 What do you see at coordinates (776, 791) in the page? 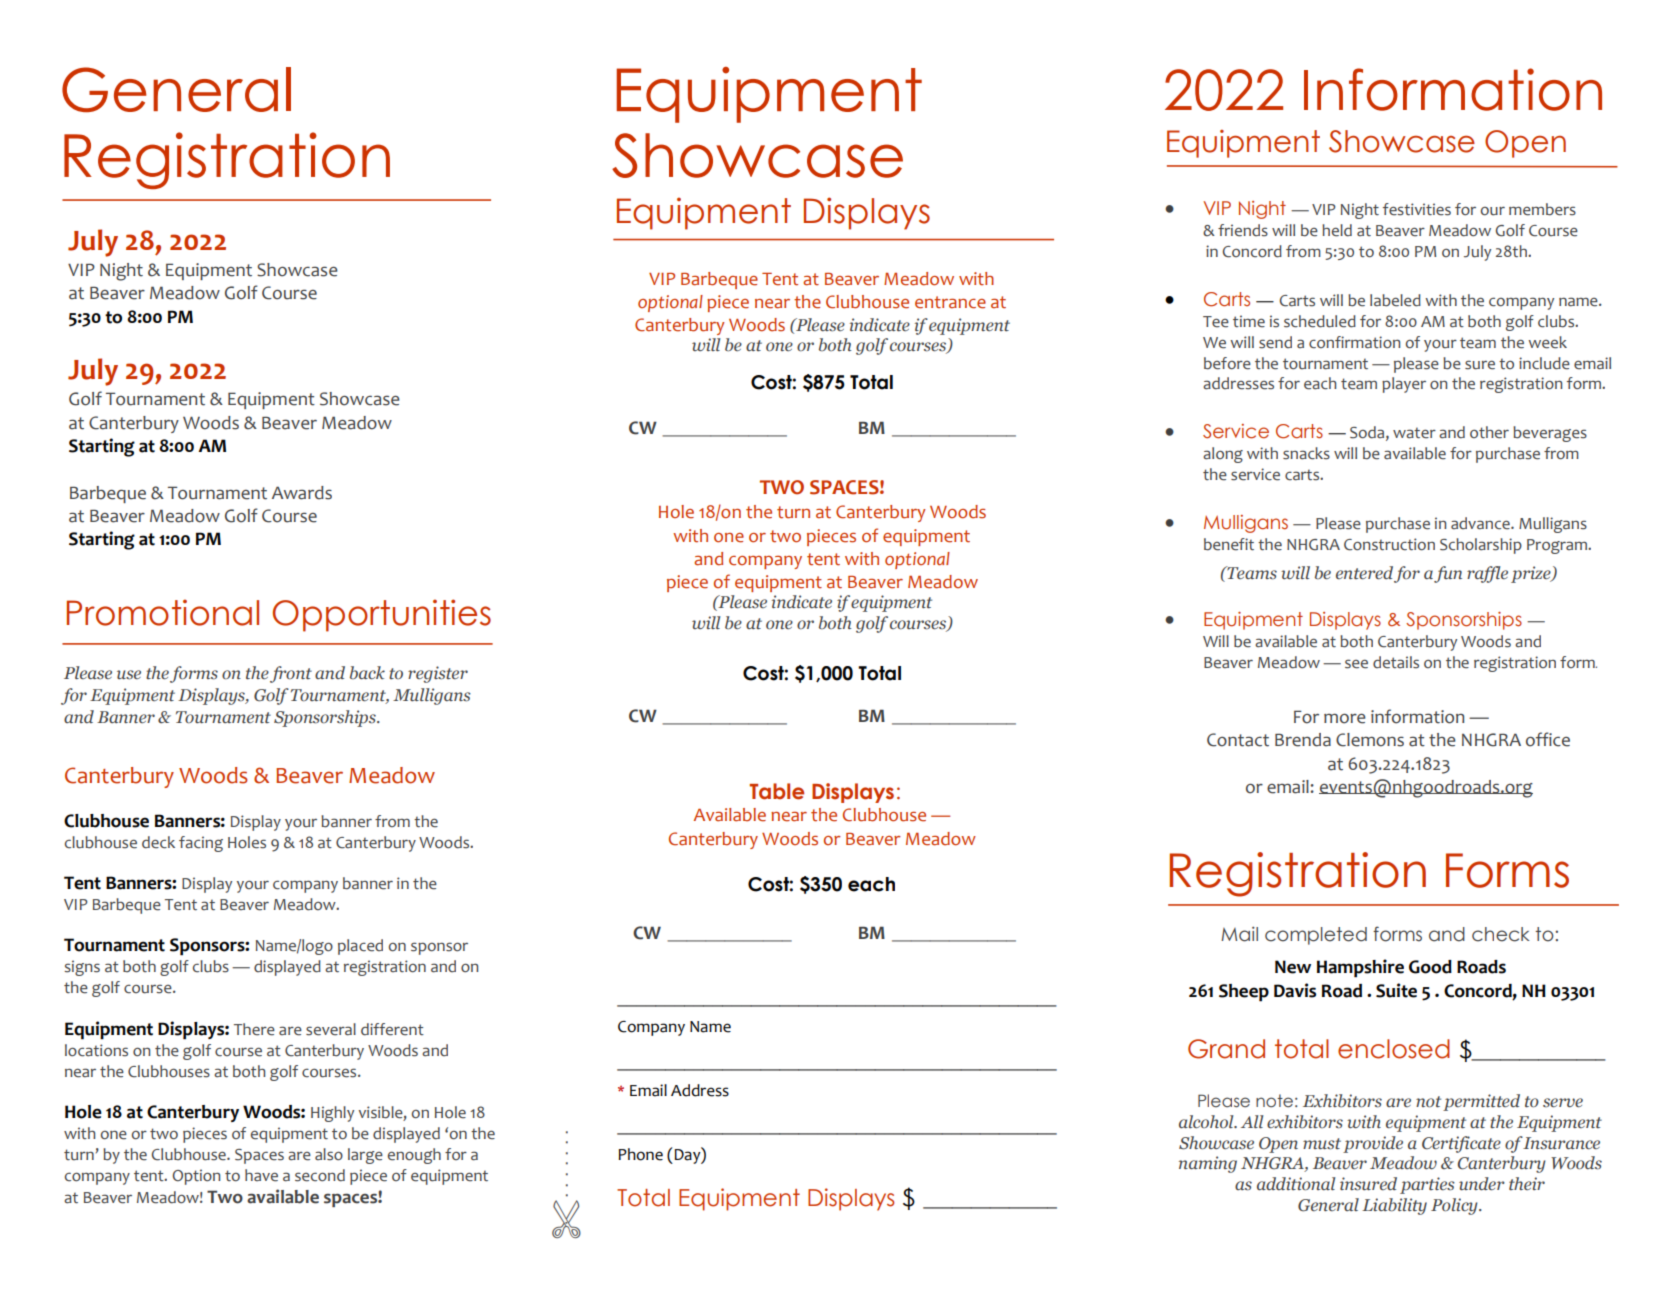
I see `Table` at bounding box center [776, 791].
